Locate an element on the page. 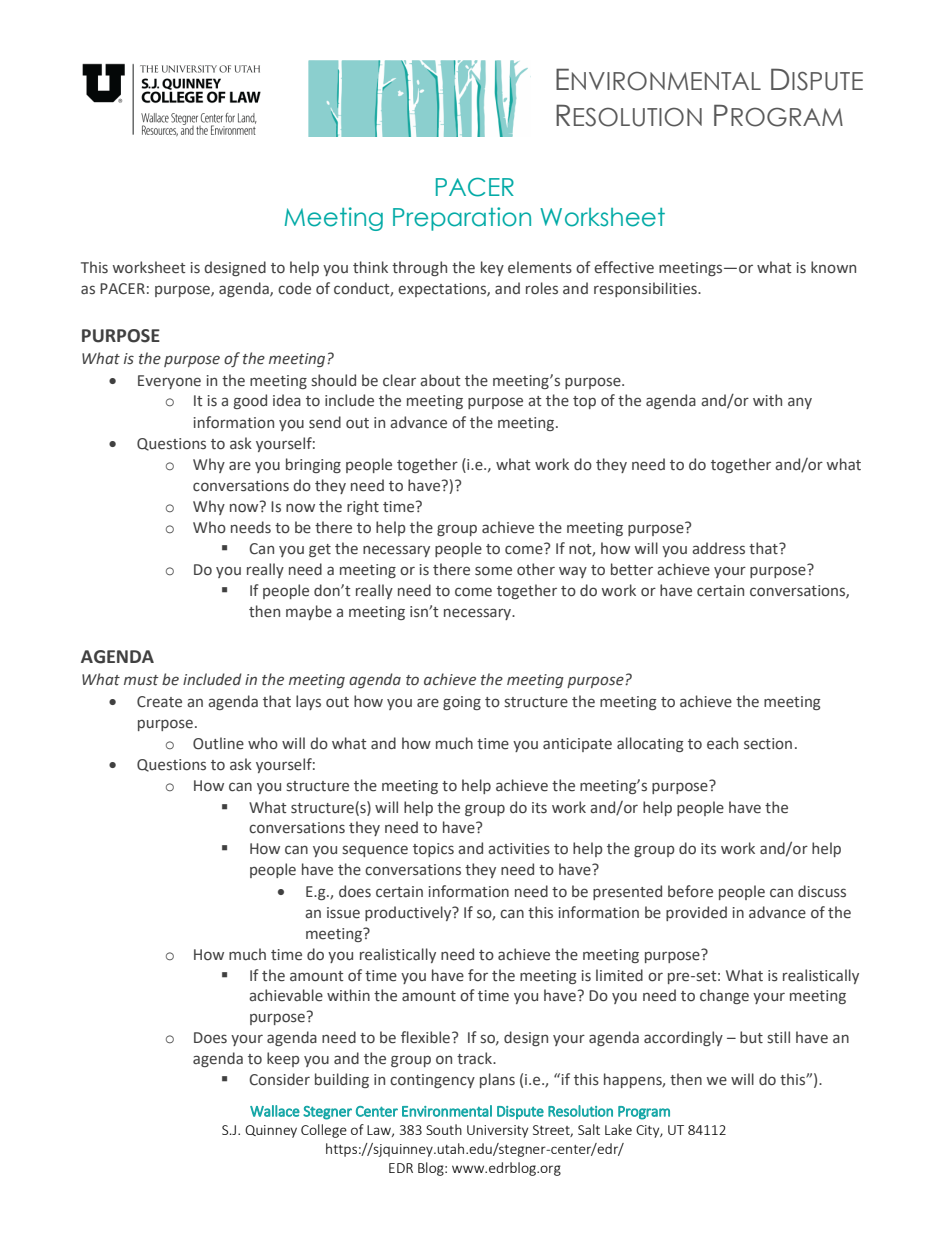 The width and height of the page is (952, 1233). code is located at coordinates (294, 288).
